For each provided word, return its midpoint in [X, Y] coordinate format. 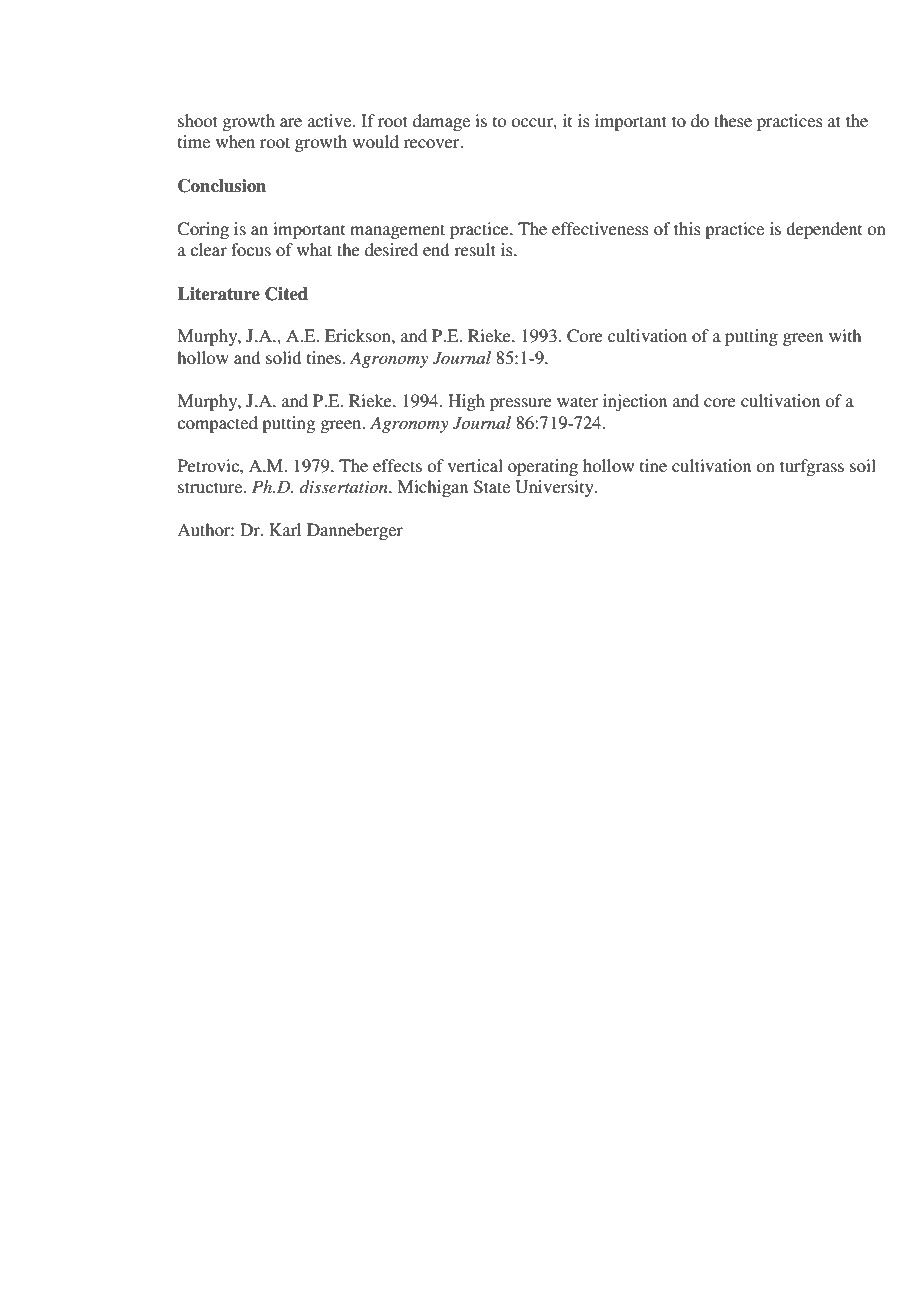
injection [635, 402]
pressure [521, 404]
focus [251, 249]
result [475, 249]
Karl [285, 529]
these [733, 120]
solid [283, 357]
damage [441, 122]
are [291, 122]
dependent [824, 230]
